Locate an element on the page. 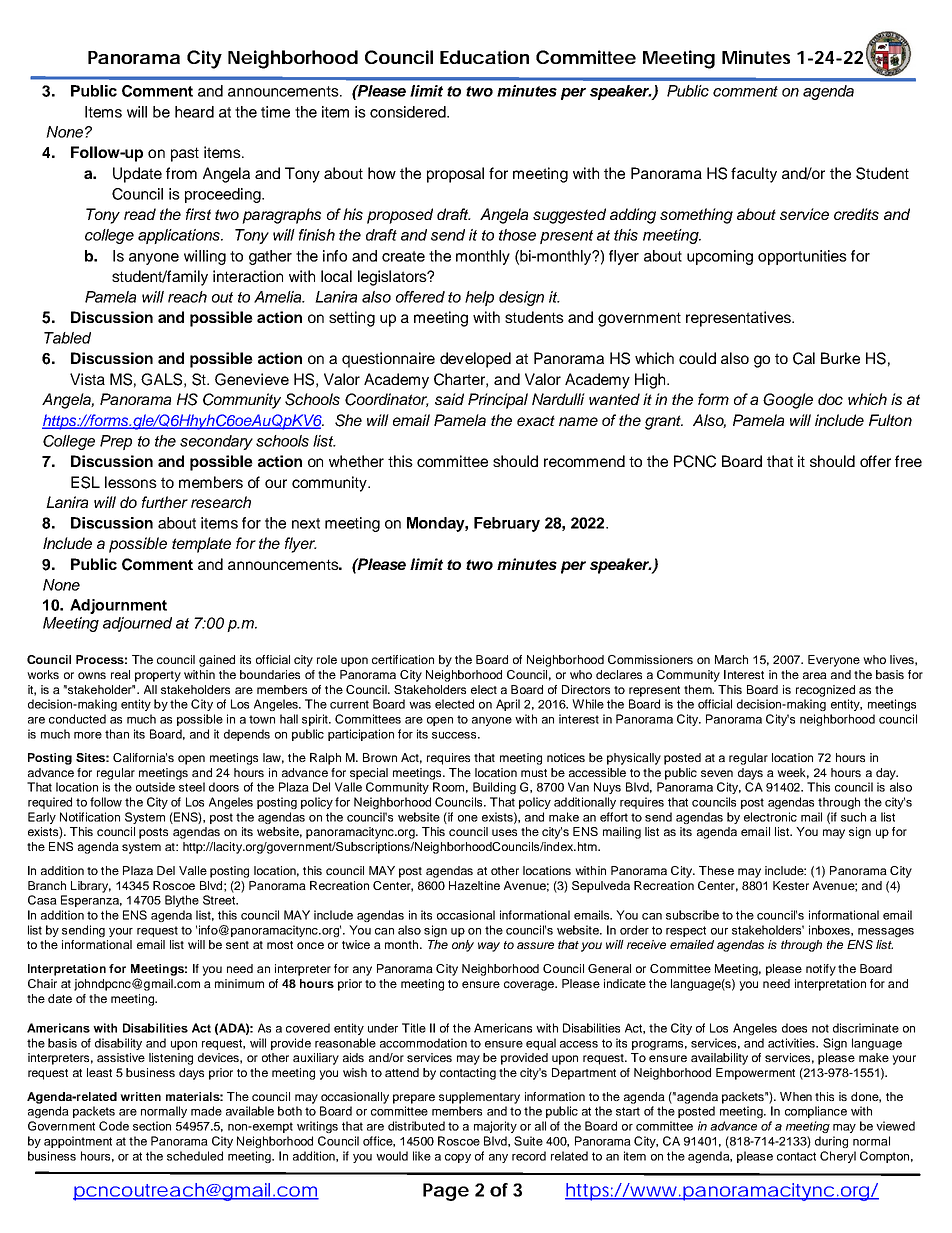 This page has width=952, height=1233. heard is located at coordinates (194, 112).
